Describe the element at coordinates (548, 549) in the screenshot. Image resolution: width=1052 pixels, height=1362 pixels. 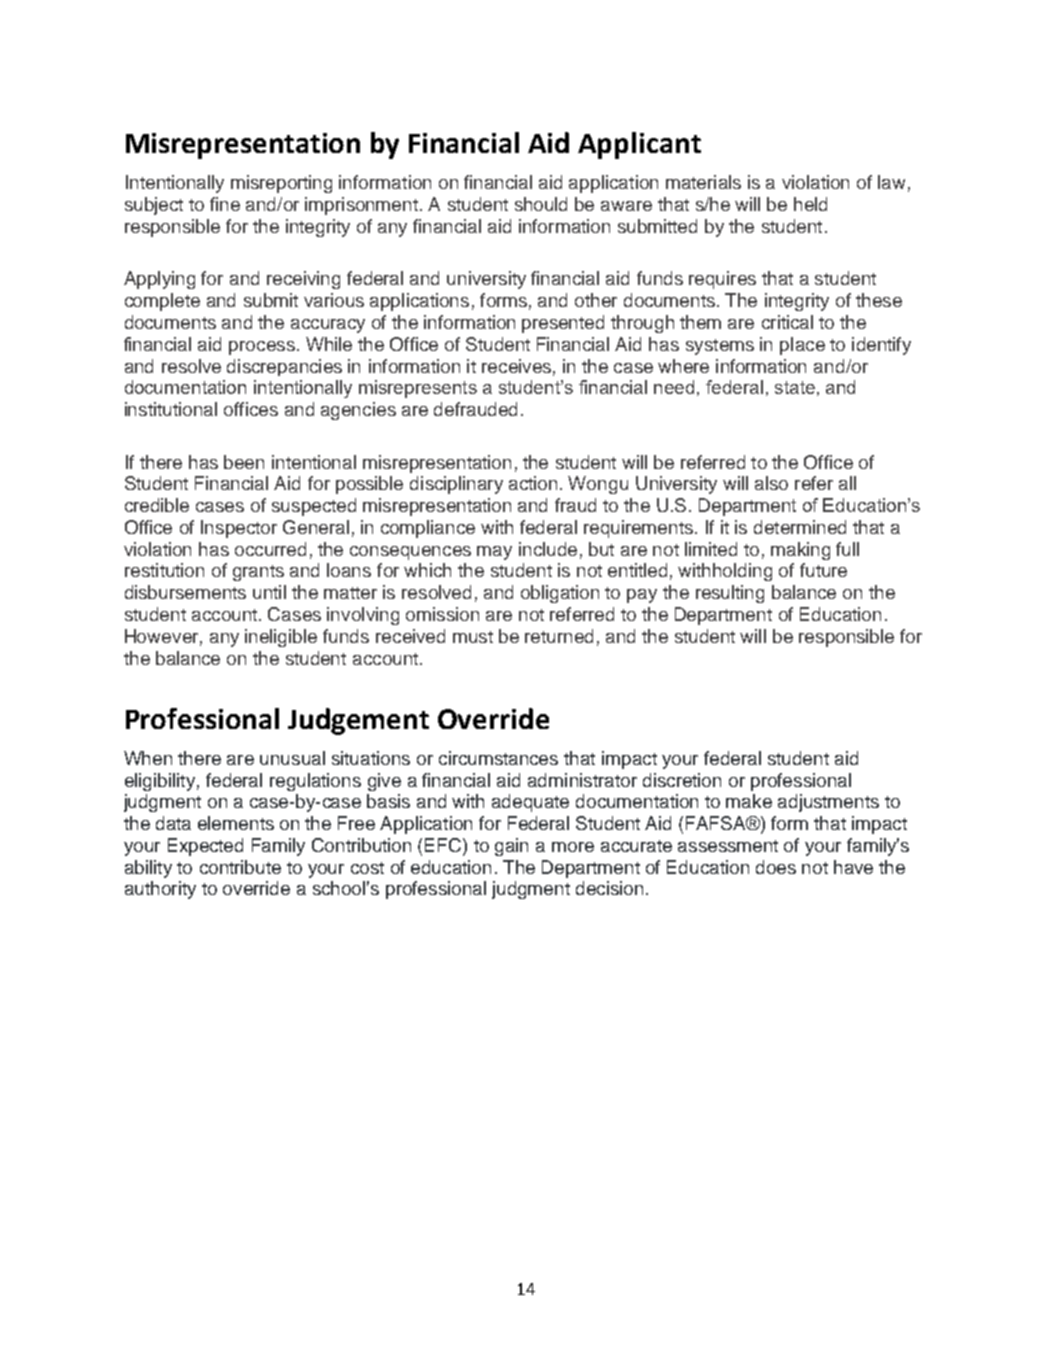
I see `include` at that location.
